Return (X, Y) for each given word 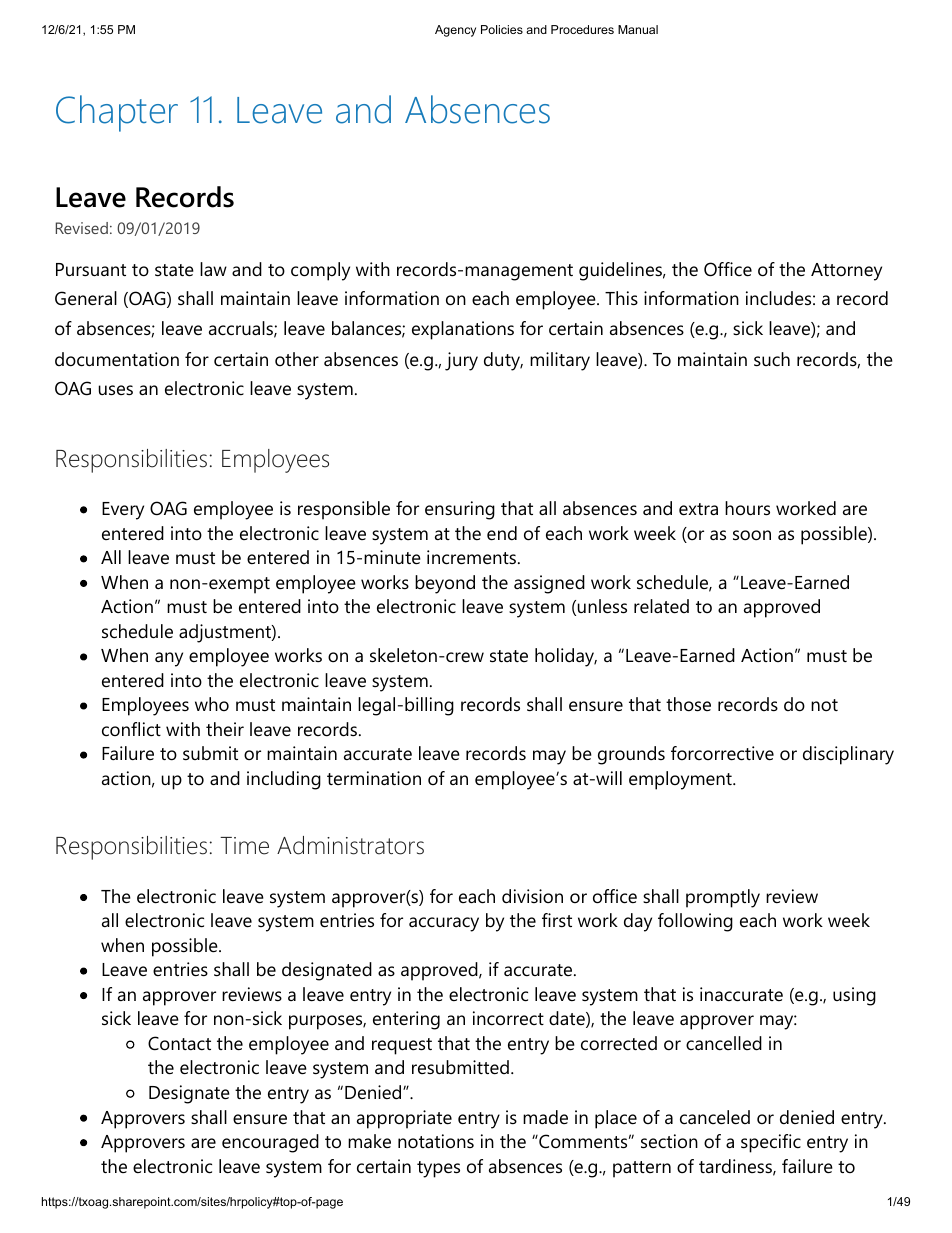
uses (116, 390)
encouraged (270, 1143)
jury (461, 361)
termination (374, 778)
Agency (455, 31)
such (772, 359)
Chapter (117, 113)
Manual (638, 29)
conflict (131, 729)
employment (680, 780)
